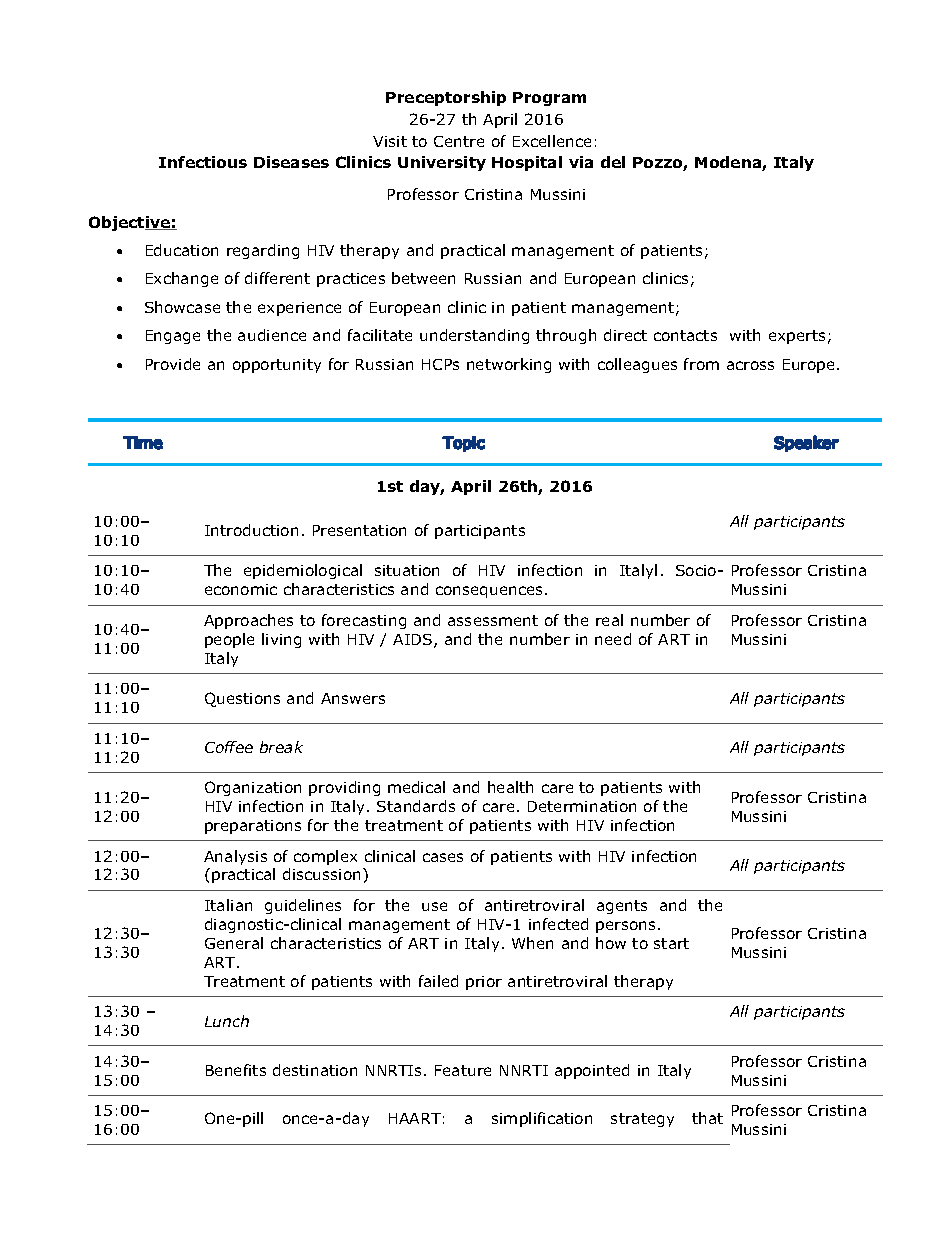 This screenshot has width=952, height=1233. I want to click on Analysis, so click(235, 857).
